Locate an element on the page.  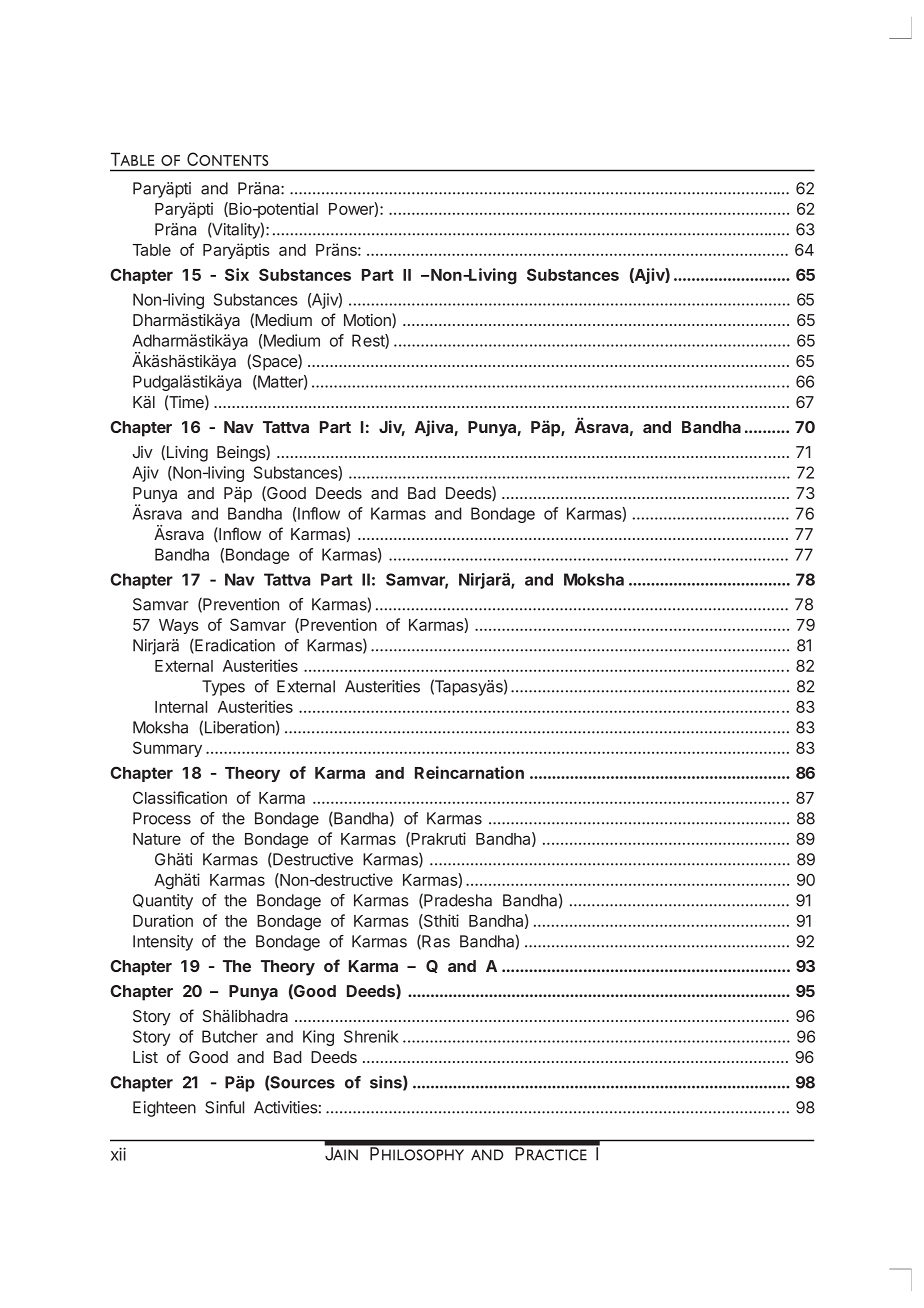
Internal is located at coordinates (181, 707).
